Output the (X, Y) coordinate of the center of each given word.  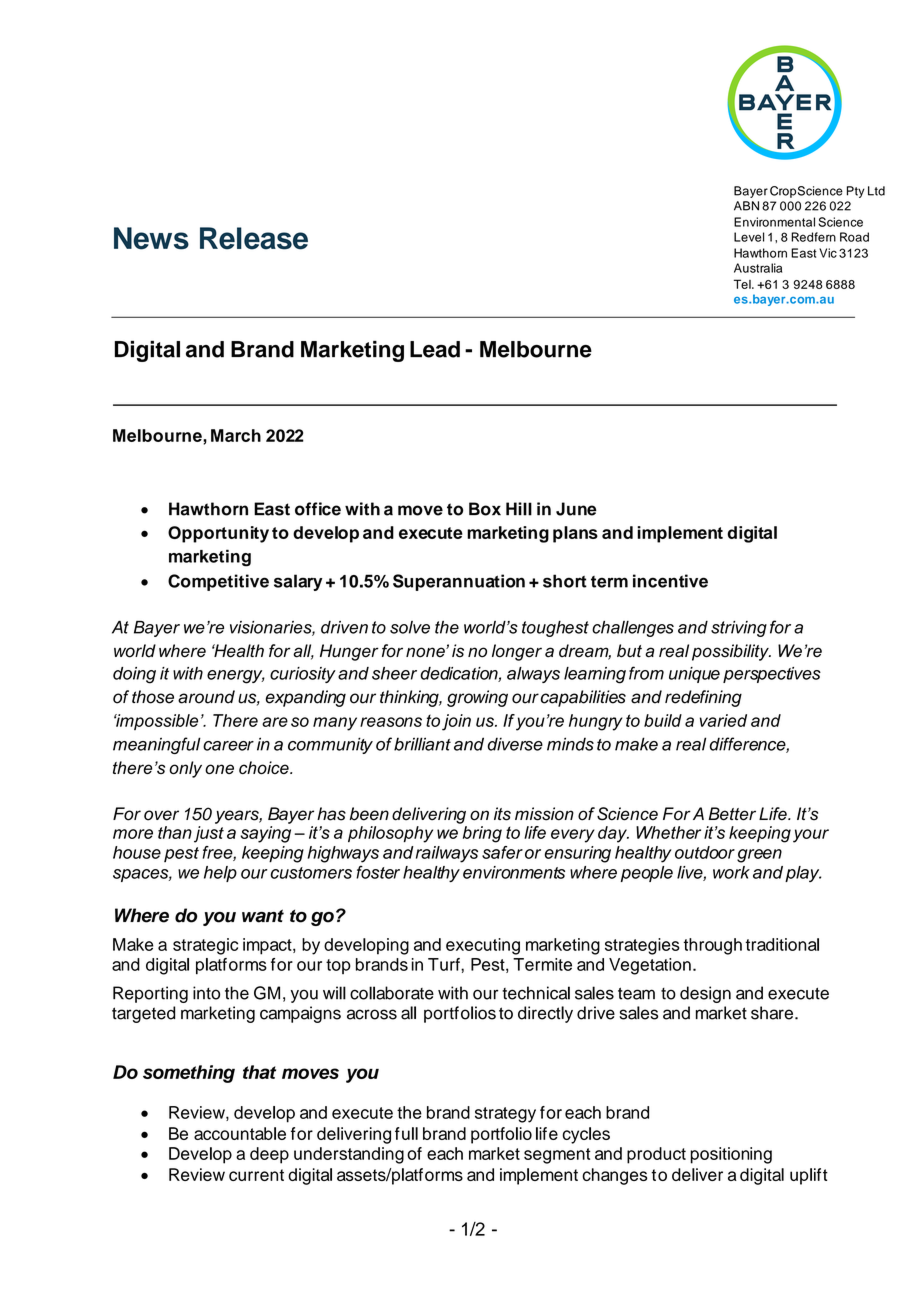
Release (254, 238)
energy (236, 677)
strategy (505, 1115)
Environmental (774, 222)
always (533, 675)
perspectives (772, 675)
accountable (240, 1133)
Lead (435, 349)
